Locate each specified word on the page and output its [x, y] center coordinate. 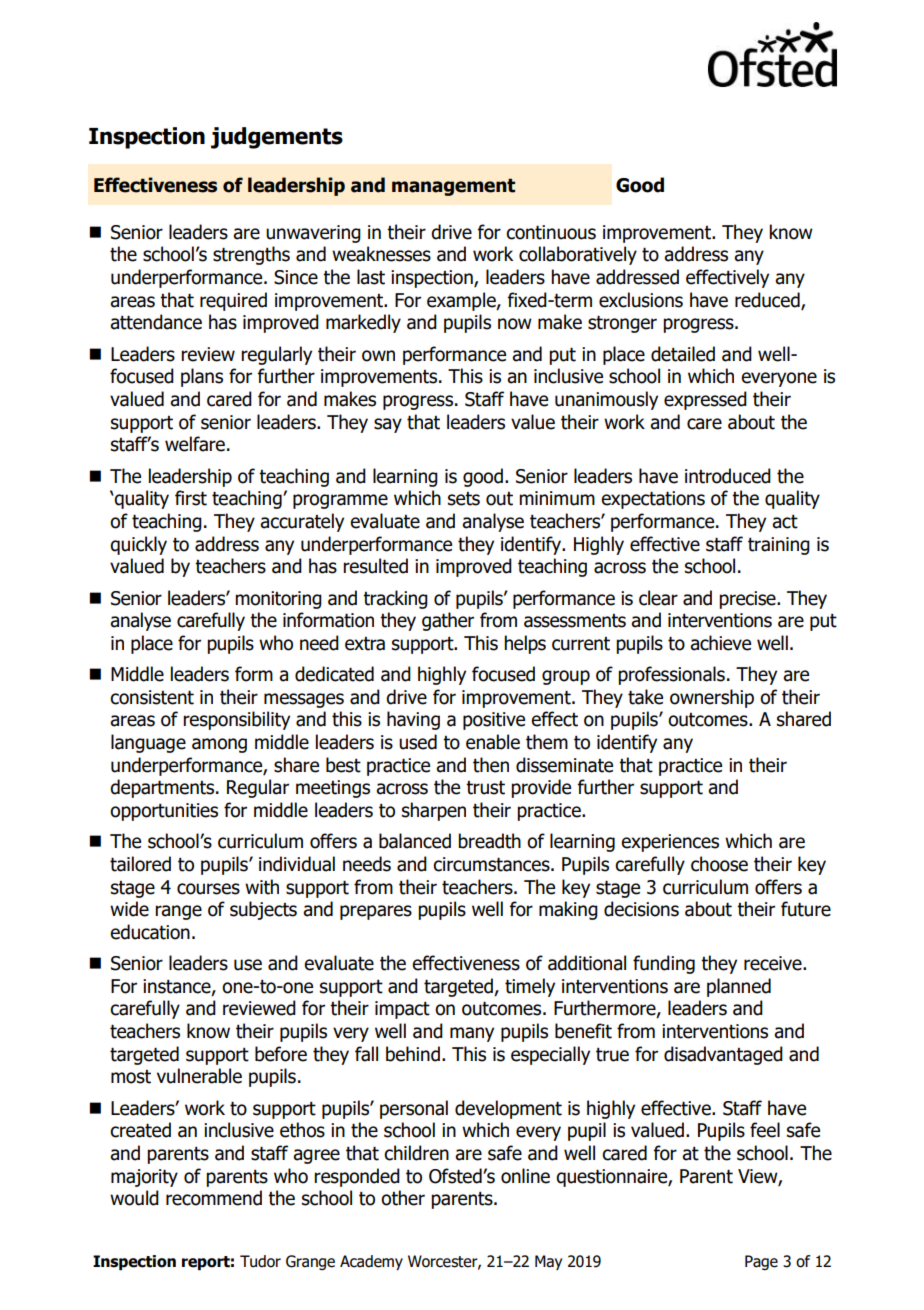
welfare [195, 444]
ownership [712, 698]
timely [530, 987]
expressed [705, 400]
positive [494, 721]
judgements [277, 138]
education [150, 932]
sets [464, 499]
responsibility [236, 720]
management [453, 187]
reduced [768, 300]
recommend [214, 1198]
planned [739, 987]
